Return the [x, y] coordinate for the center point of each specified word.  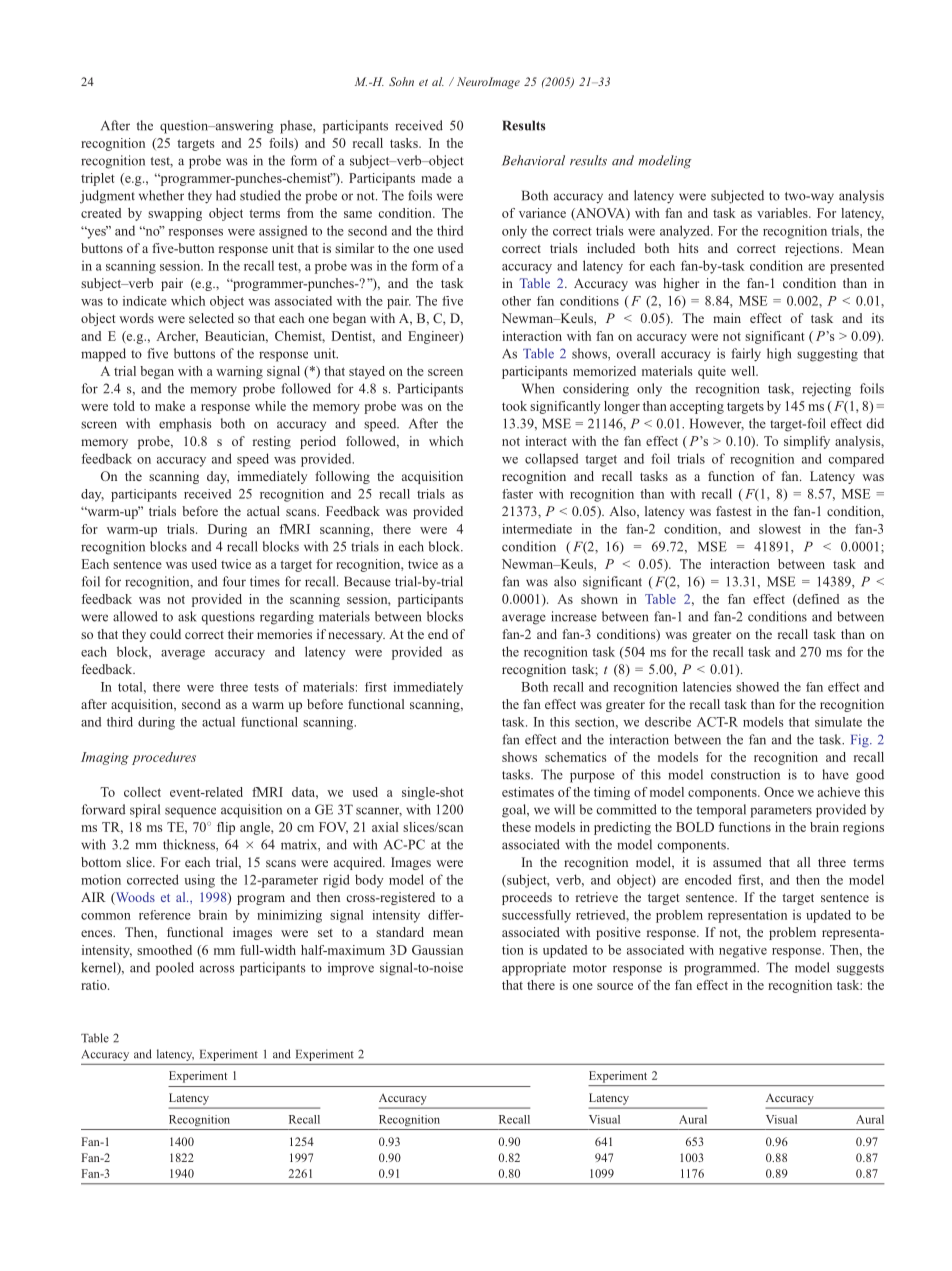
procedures [164, 758]
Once [779, 792]
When [538, 388]
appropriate [534, 969]
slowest [780, 529]
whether [161, 195]
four [234, 581]
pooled [175, 969]
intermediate [537, 529]
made [436, 178]
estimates [528, 792]
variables [783, 213]
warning [239, 372]
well [744, 371]
